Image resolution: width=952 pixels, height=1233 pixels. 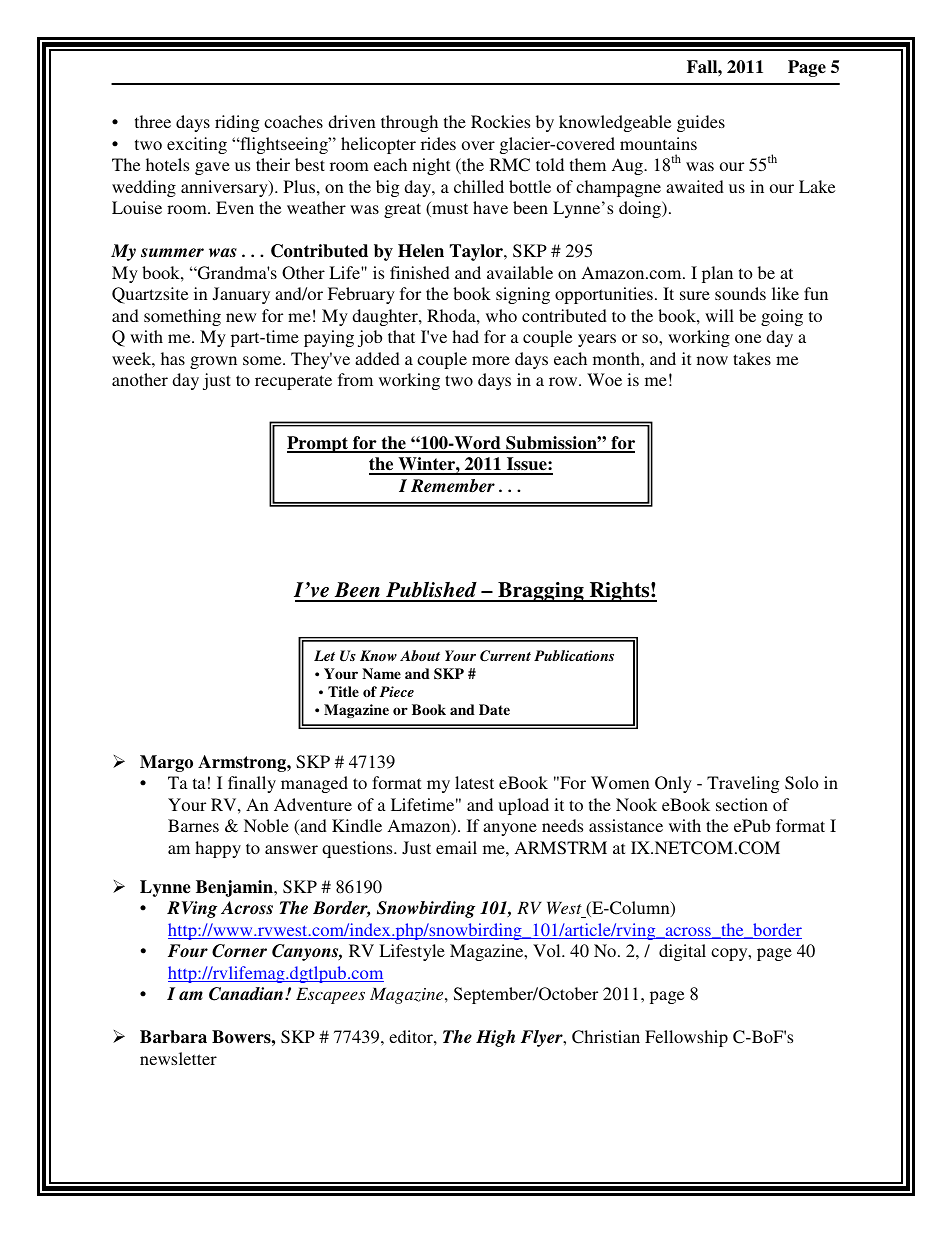 I want to click on Title, so click(x=343, y=691).
